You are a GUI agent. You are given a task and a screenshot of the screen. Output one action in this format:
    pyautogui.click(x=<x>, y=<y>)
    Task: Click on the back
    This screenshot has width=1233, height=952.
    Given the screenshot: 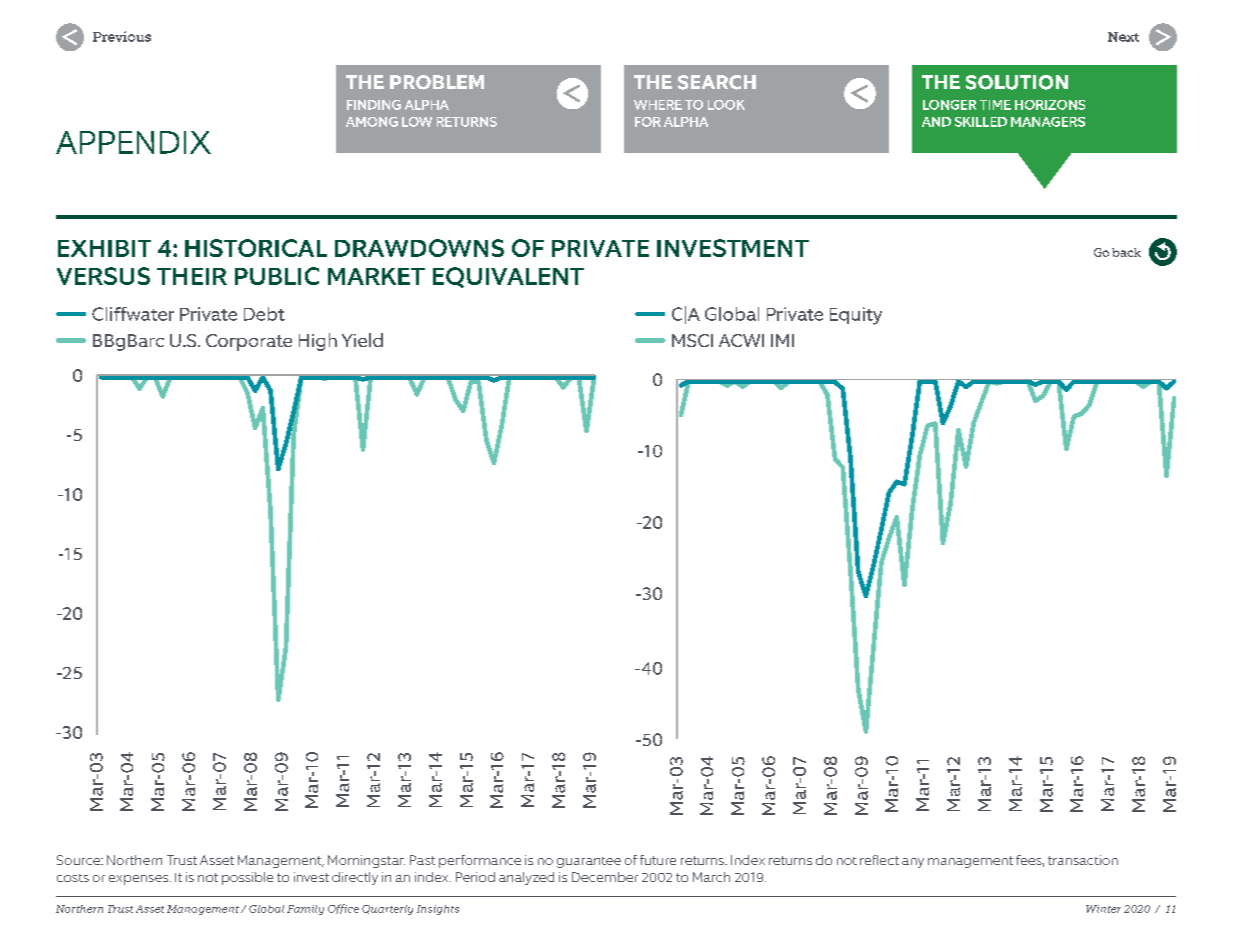 What is the action you would take?
    pyautogui.click(x=1126, y=252)
